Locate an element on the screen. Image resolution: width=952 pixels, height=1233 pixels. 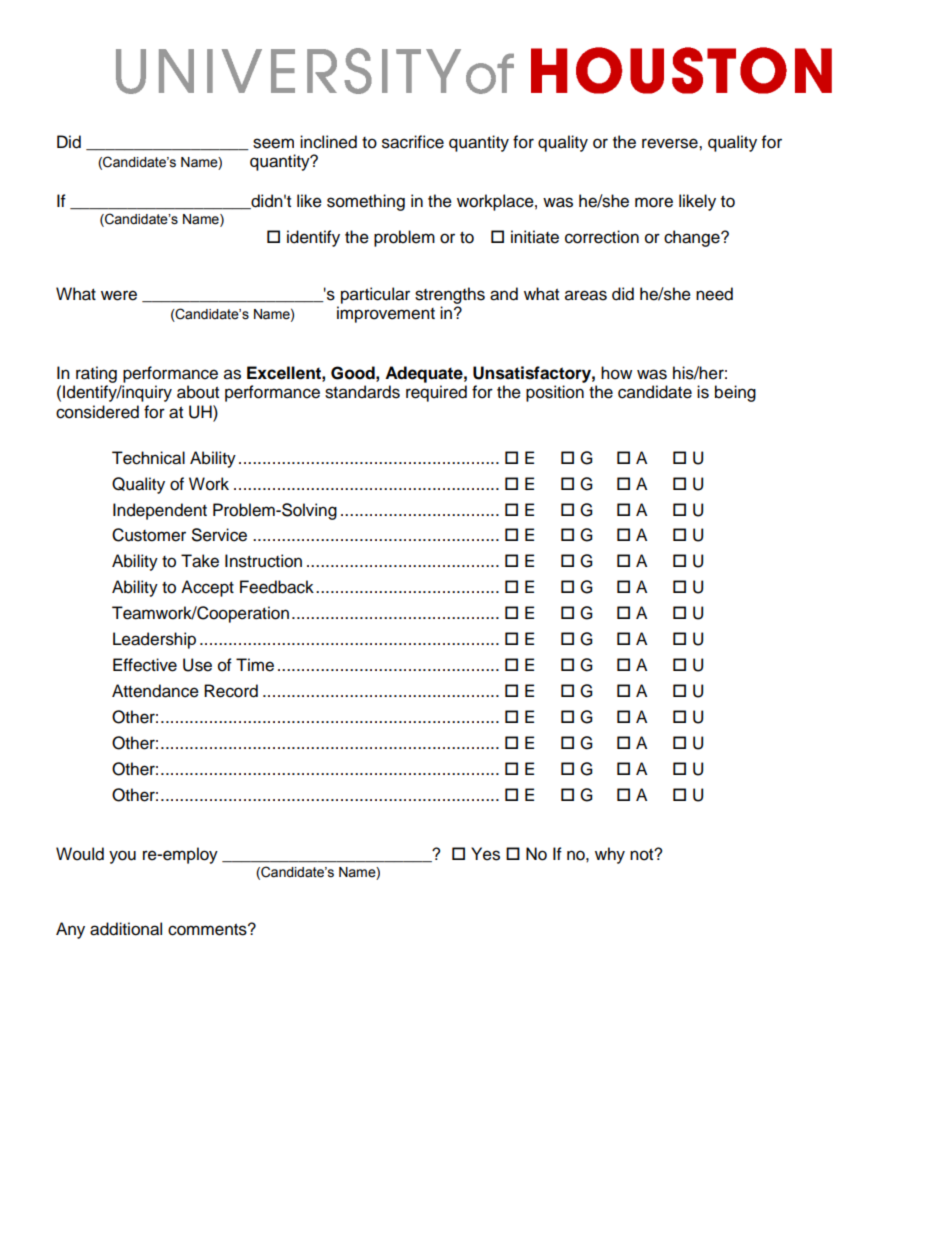
seem is located at coordinates (273, 143).
